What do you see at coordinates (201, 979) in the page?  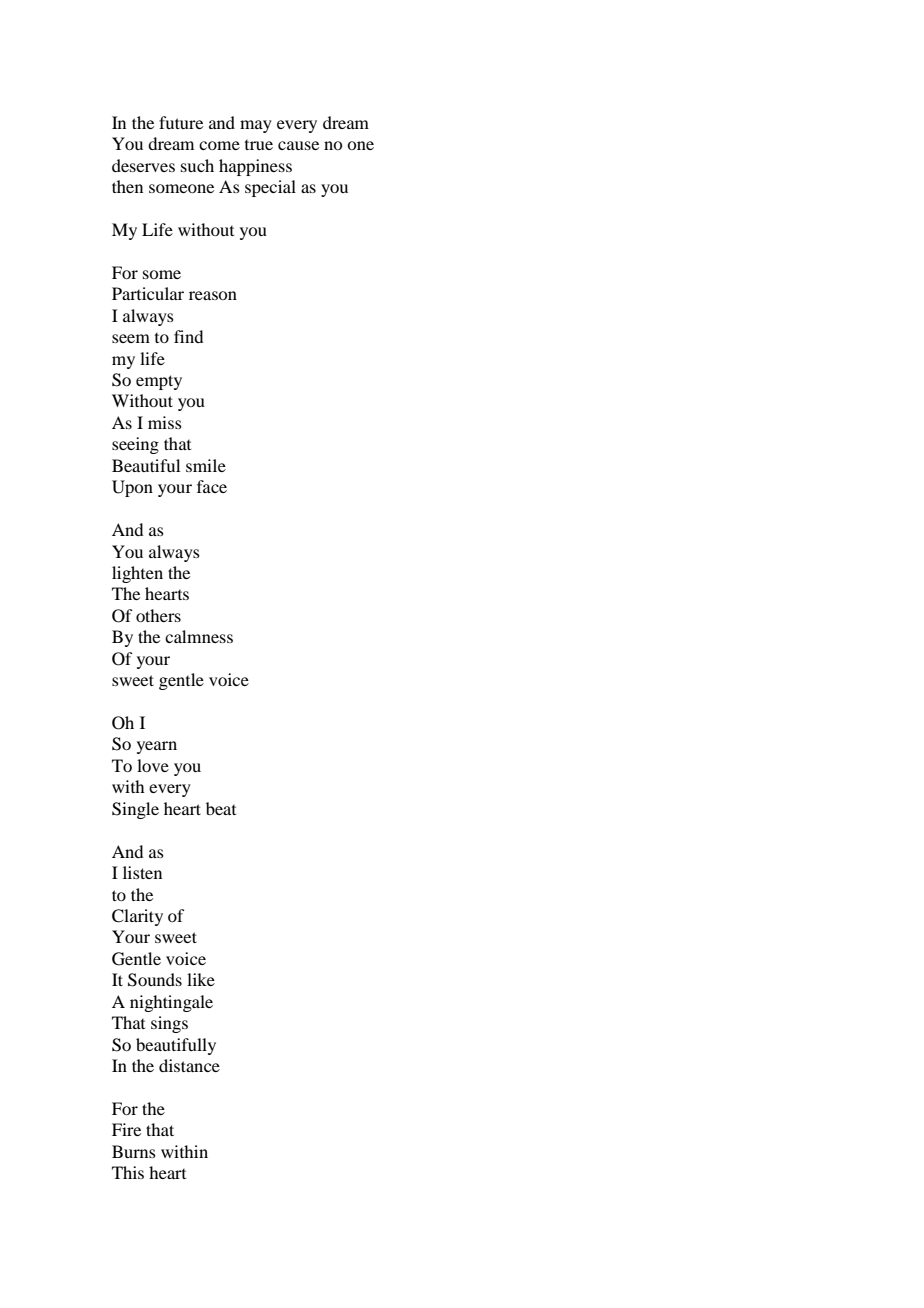 I see `like` at bounding box center [201, 979].
